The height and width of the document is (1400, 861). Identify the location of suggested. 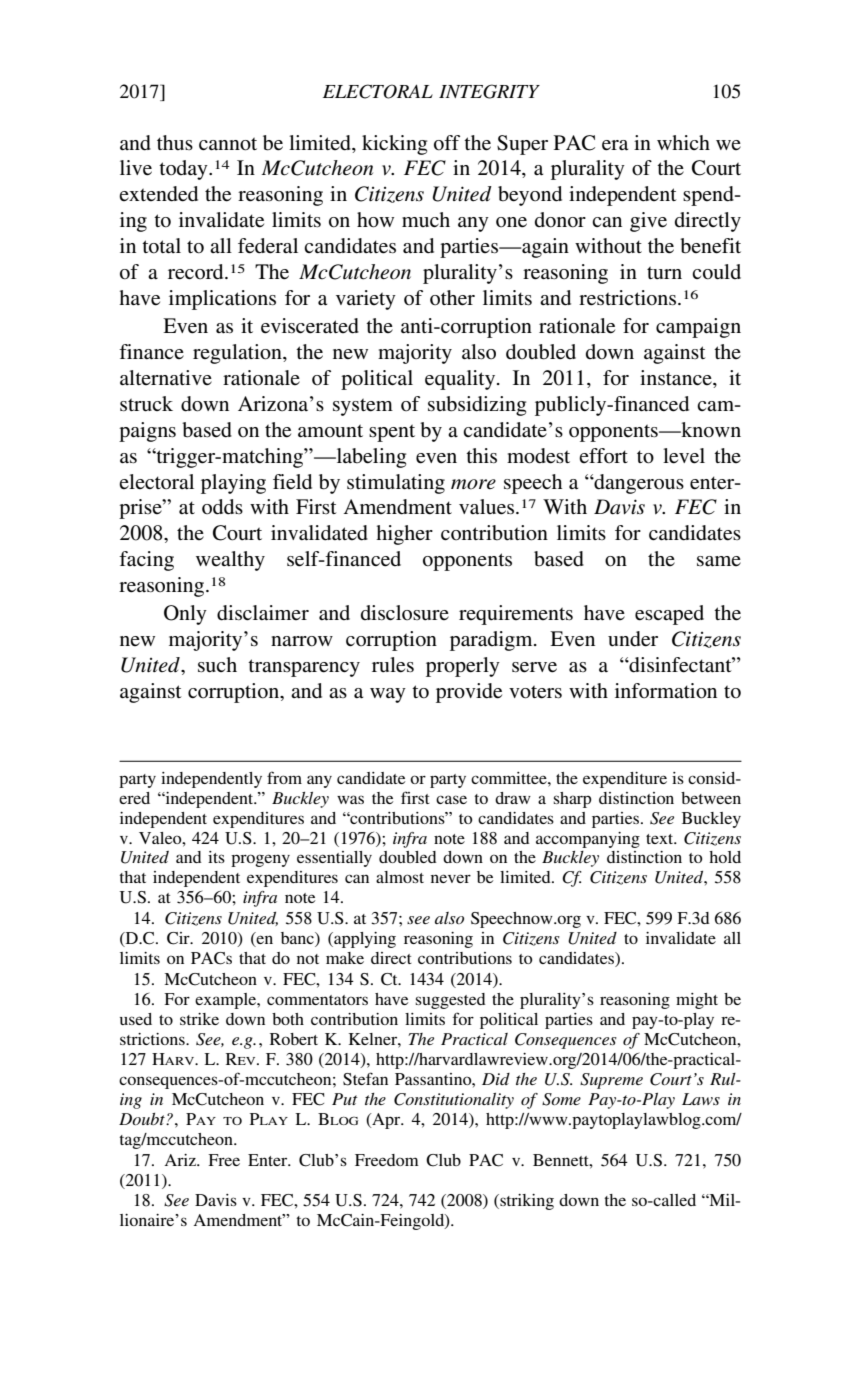
(451, 1001).
